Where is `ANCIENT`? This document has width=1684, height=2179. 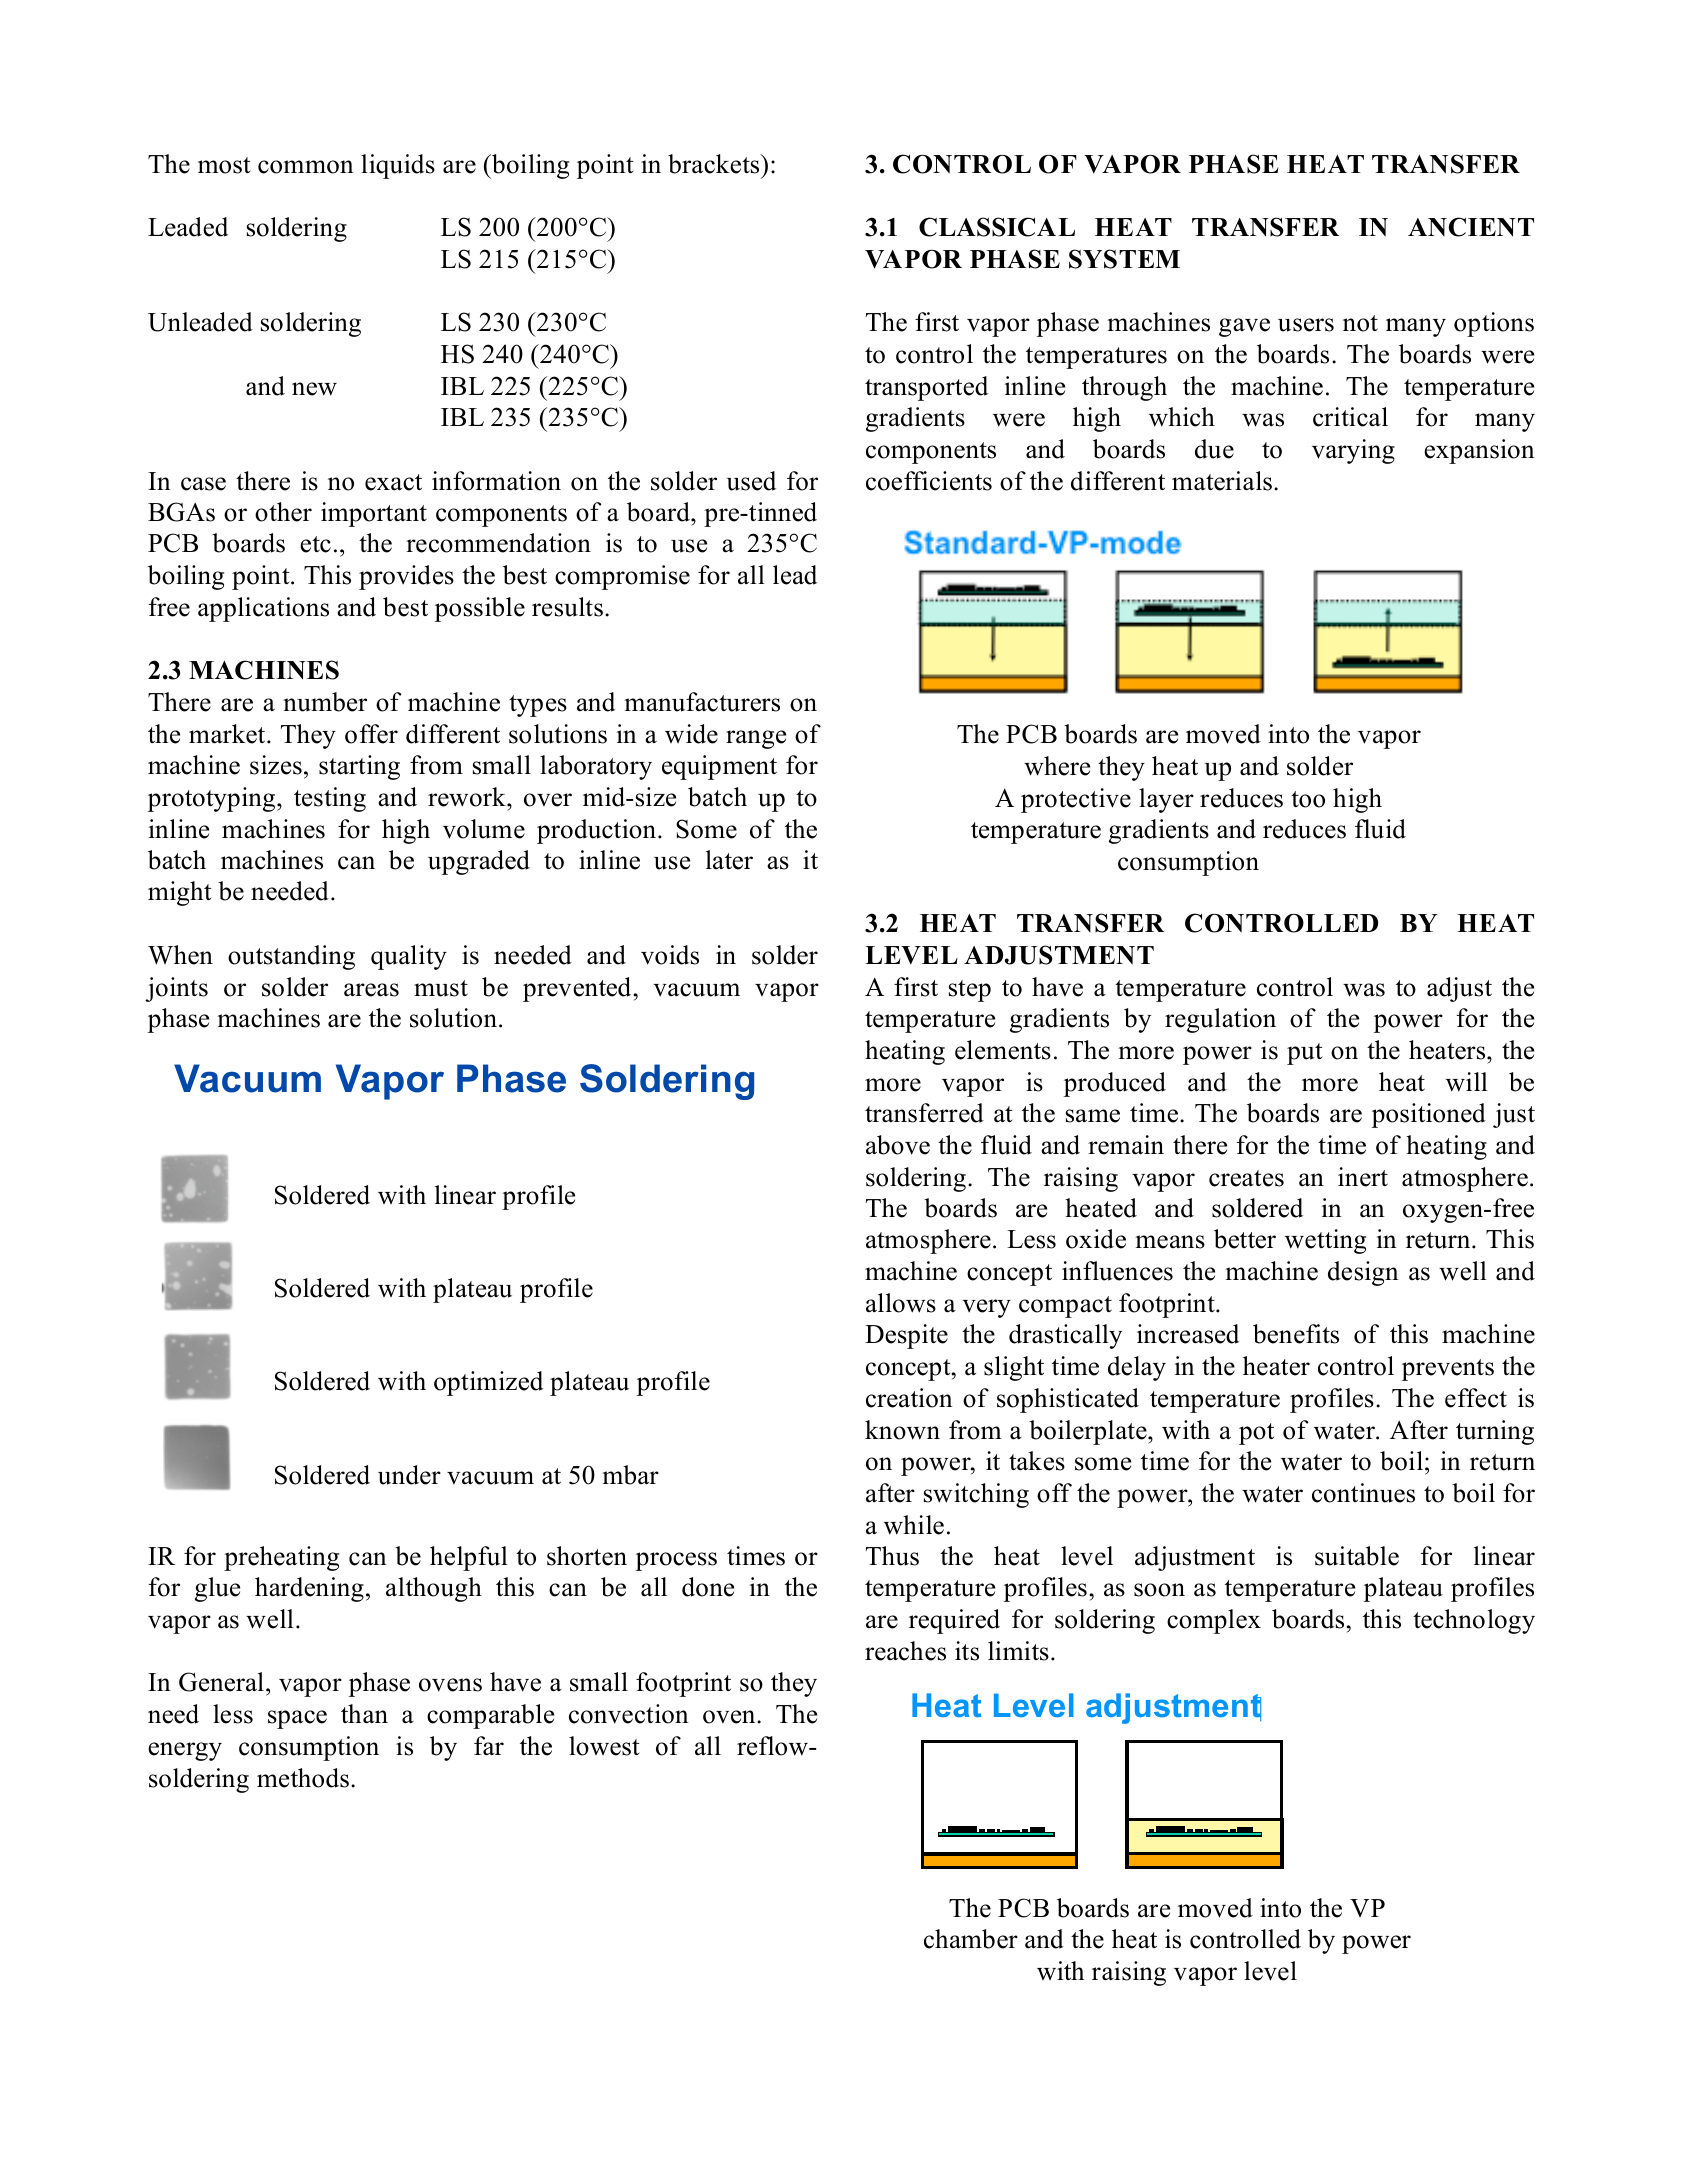 ANCIENT is located at coordinates (1471, 227).
